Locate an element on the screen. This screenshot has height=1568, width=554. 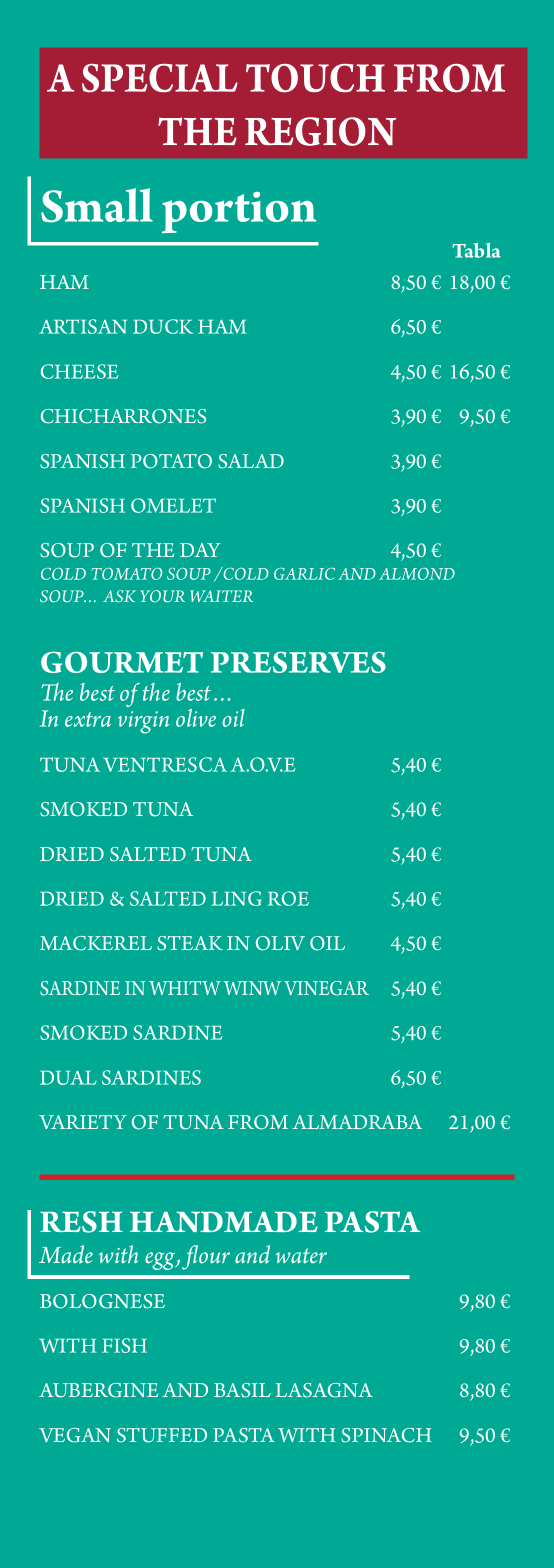
Small is located at coordinates (97, 205).
